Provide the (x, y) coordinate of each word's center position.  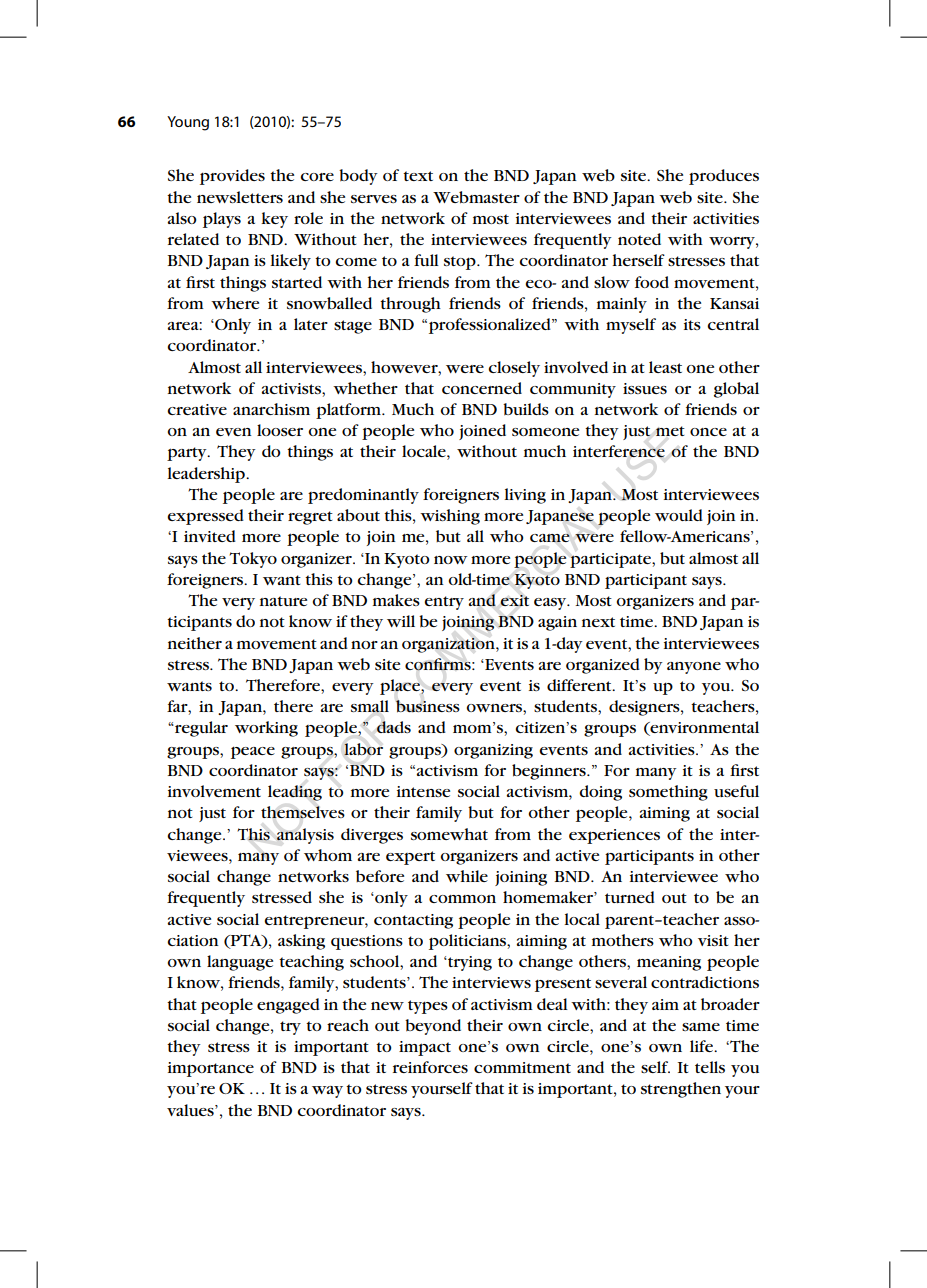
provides (232, 177)
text (418, 176)
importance (211, 1069)
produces (724, 177)
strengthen (681, 1090)
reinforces (430, 1067)
